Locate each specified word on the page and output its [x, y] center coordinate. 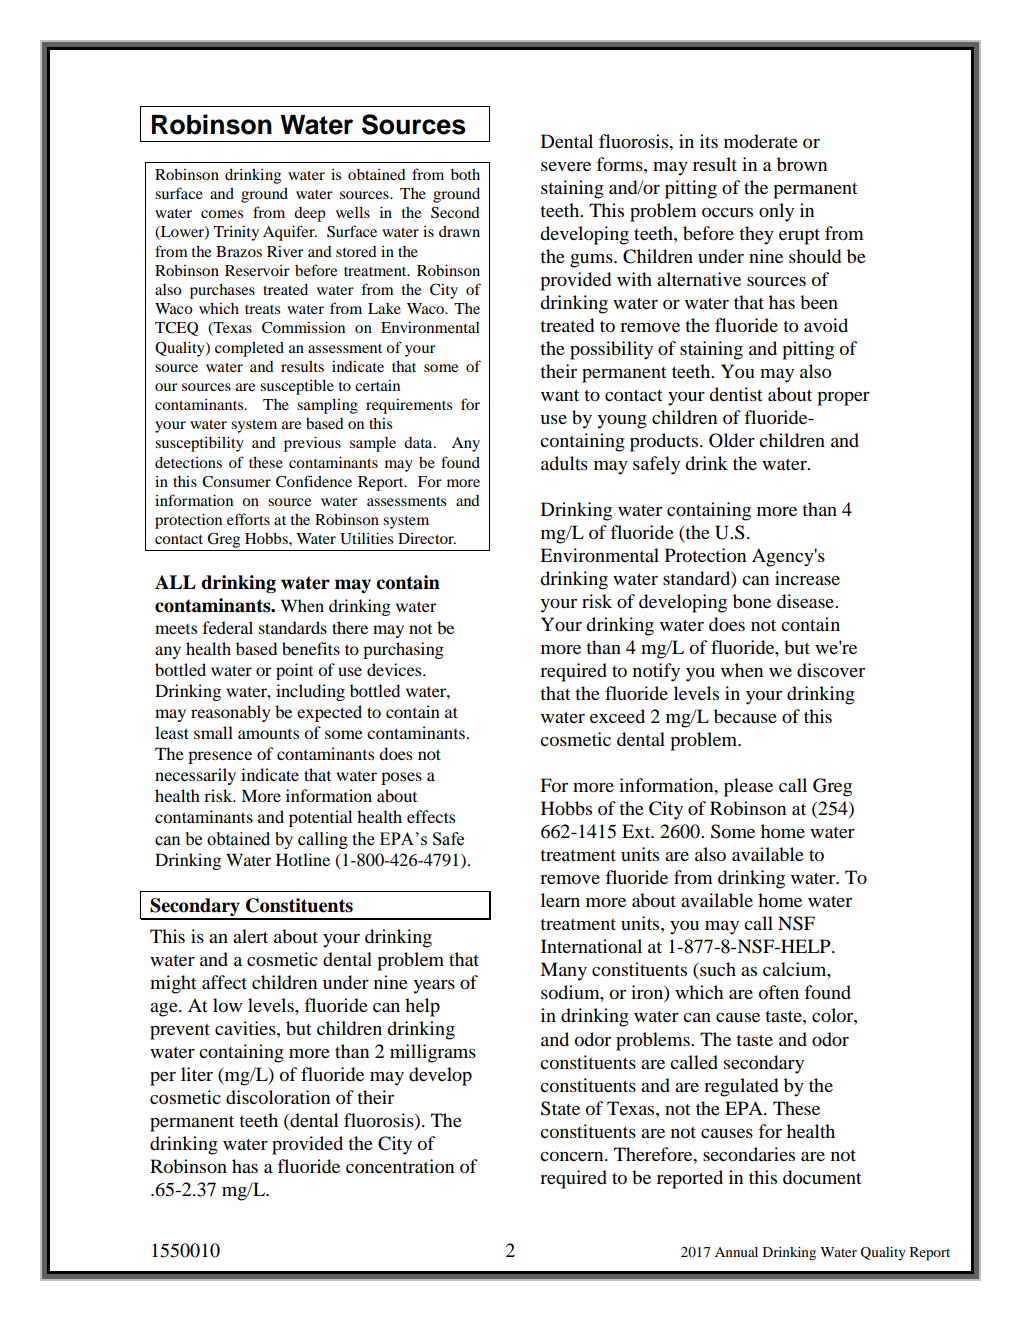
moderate [761, 141]
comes [222, 214]
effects [431, 816]
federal [228, 627]
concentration [400, 1166]
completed [249, 349]
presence [220, 757]
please [748, 787]
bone [752, 601]
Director [427, 538]
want [560, 395]
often [779, 992]
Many [563, 971]
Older [732, 440]
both [465, 174]
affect [224, 982]
